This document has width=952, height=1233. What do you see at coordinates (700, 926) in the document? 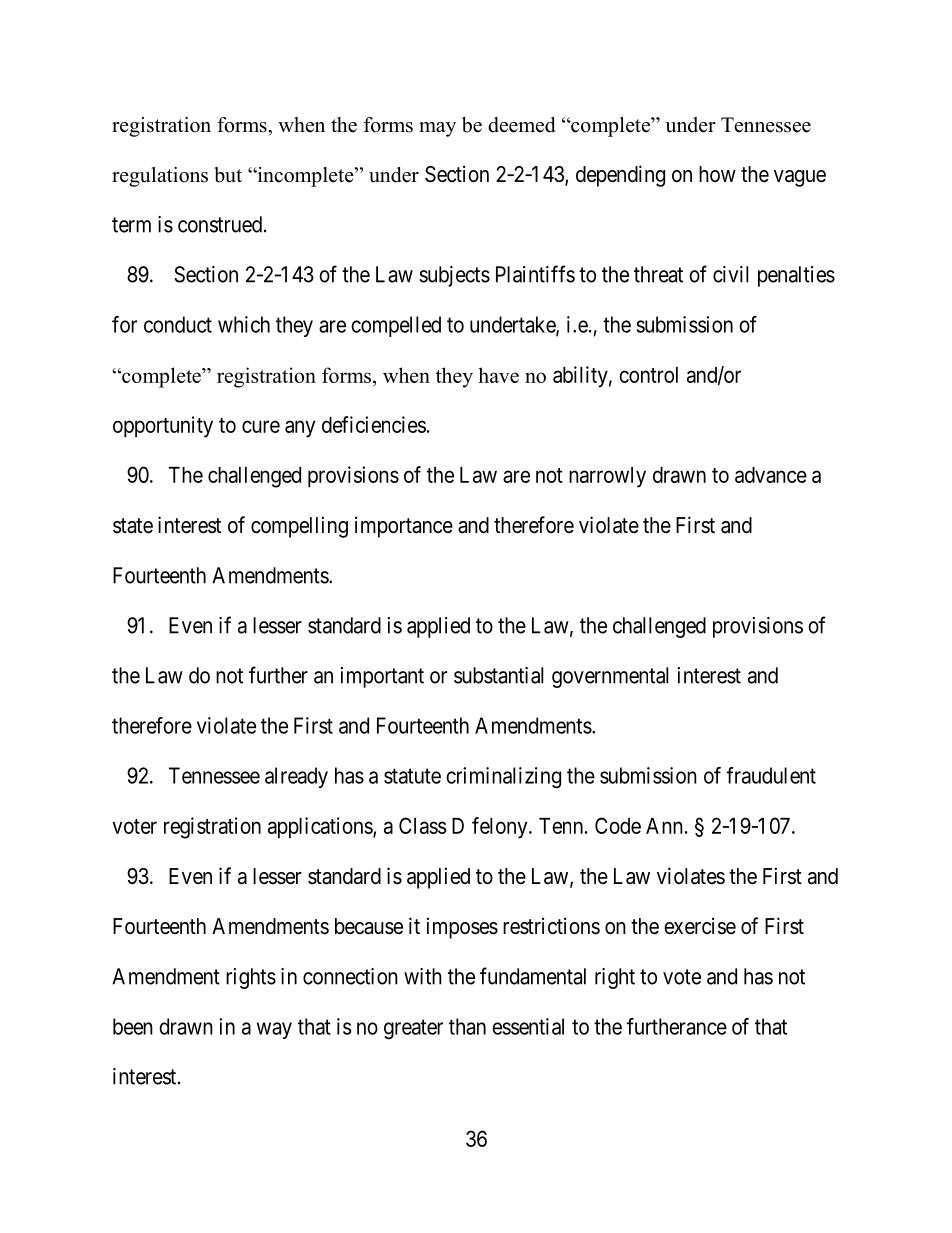
I see `exercise` at bounding box center [700, 926].
